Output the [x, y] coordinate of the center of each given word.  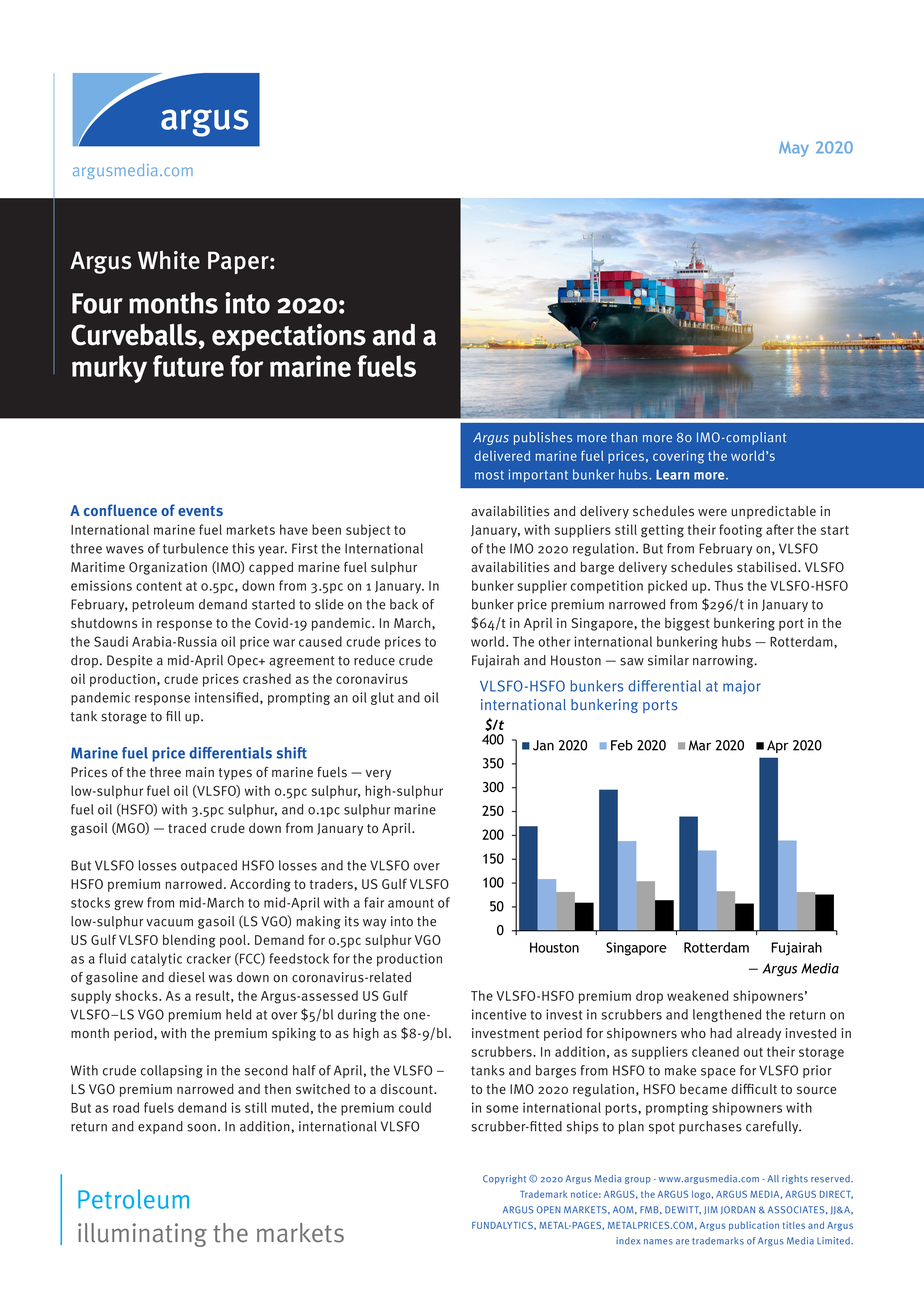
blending [189, 941]
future [188, 366]
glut [382, 698]
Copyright [504, 1179]
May [794, 149]
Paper [239, 262]
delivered [502, 455]
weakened [697, 995]
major [742, 687]
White [169, 260]
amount [411, 903]
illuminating [142, 1235]
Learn [672, 475]
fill [173, 716]
